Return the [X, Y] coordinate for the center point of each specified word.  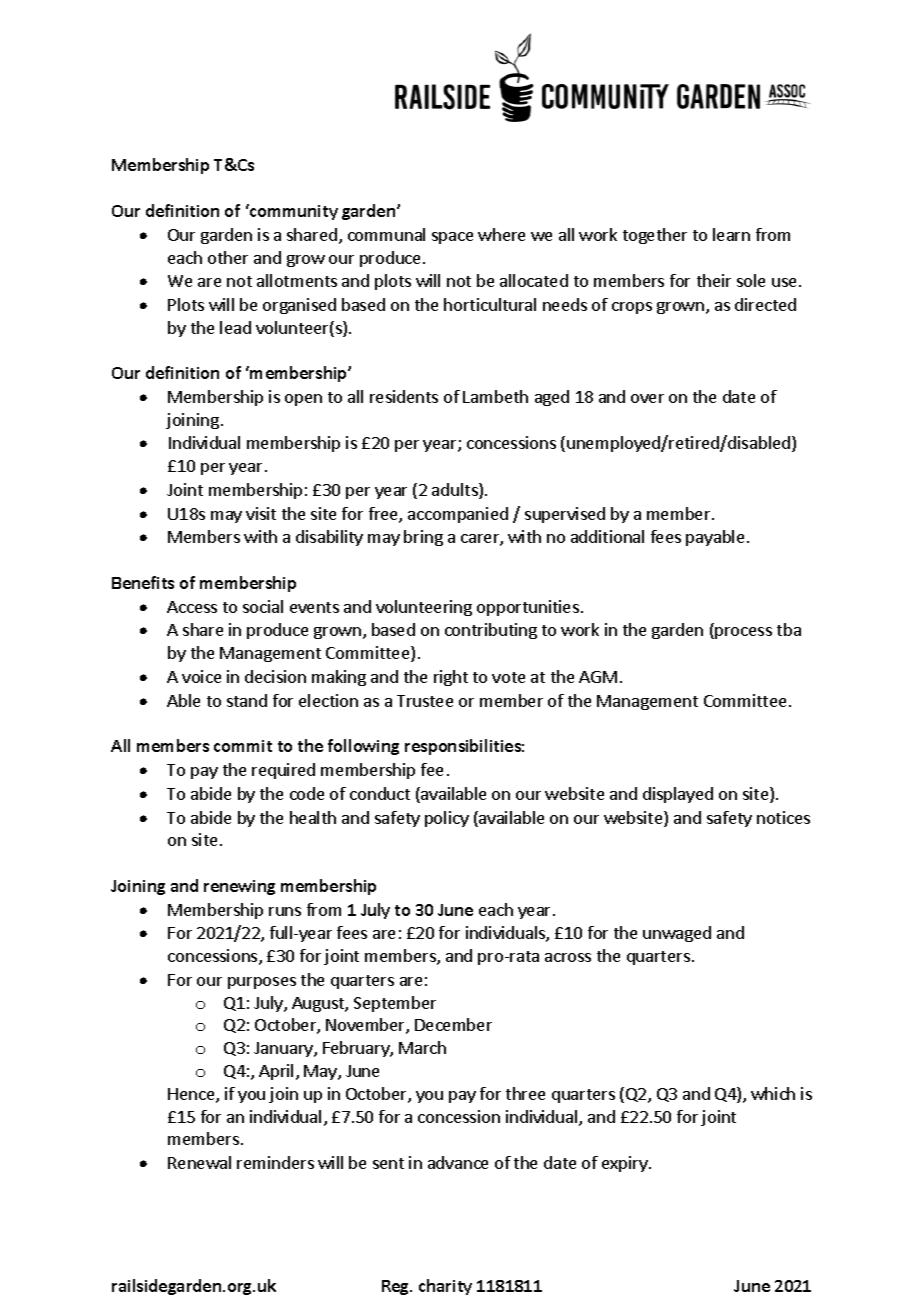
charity [445, 1287]
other [228, 257]
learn [731, 234]
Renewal [199, 1162]
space [452, 238]
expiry [626, 1164]
